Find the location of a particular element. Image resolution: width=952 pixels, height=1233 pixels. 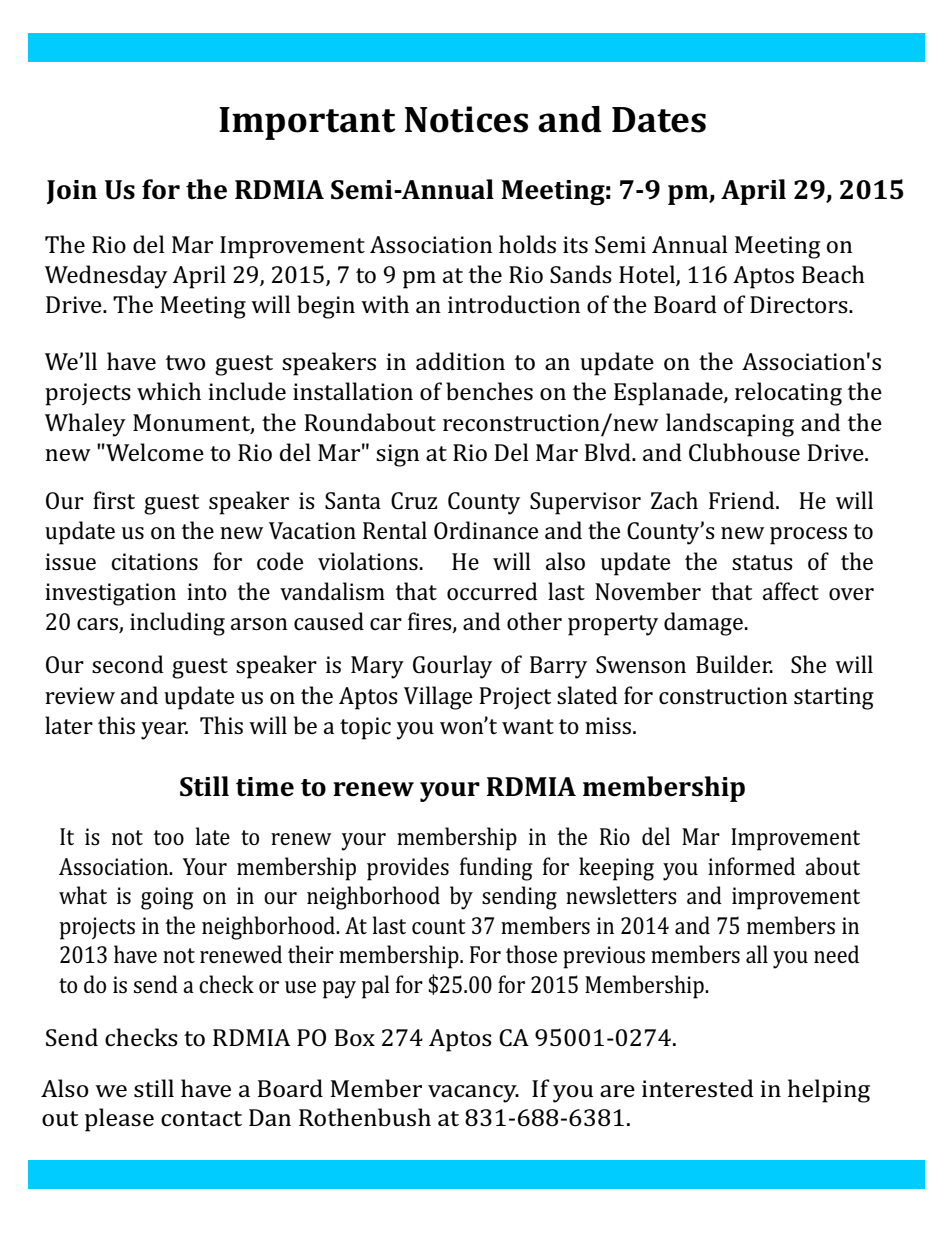

year is located at coordinates (164, 731).
